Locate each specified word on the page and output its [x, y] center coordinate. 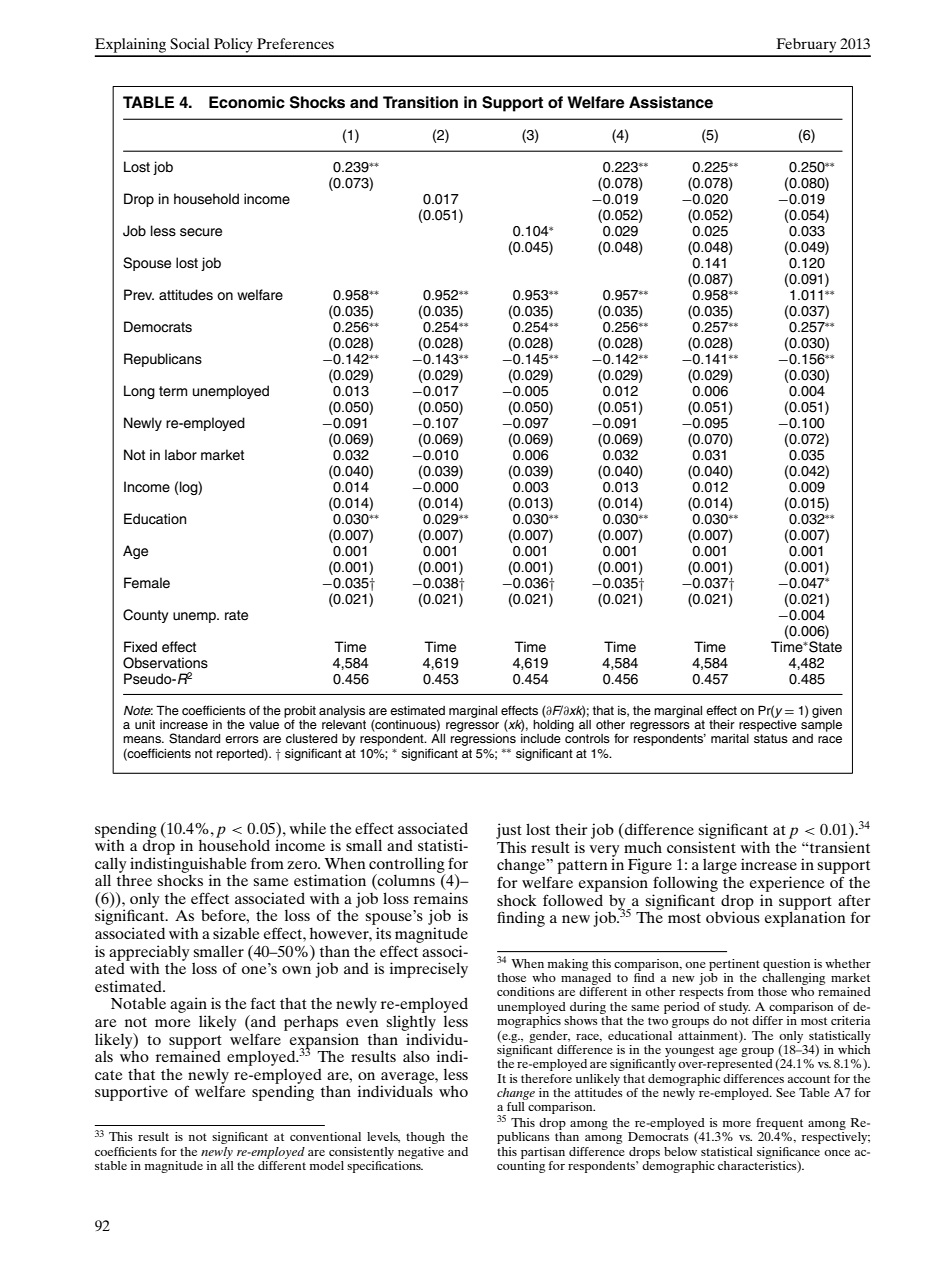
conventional [325, 1136]
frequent [779, 1125]
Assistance [671, 102]
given [827, 712]
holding [553, 724]
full [516, 1106]
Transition [420, 102]
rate [236, 615]
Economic [247, 102]
